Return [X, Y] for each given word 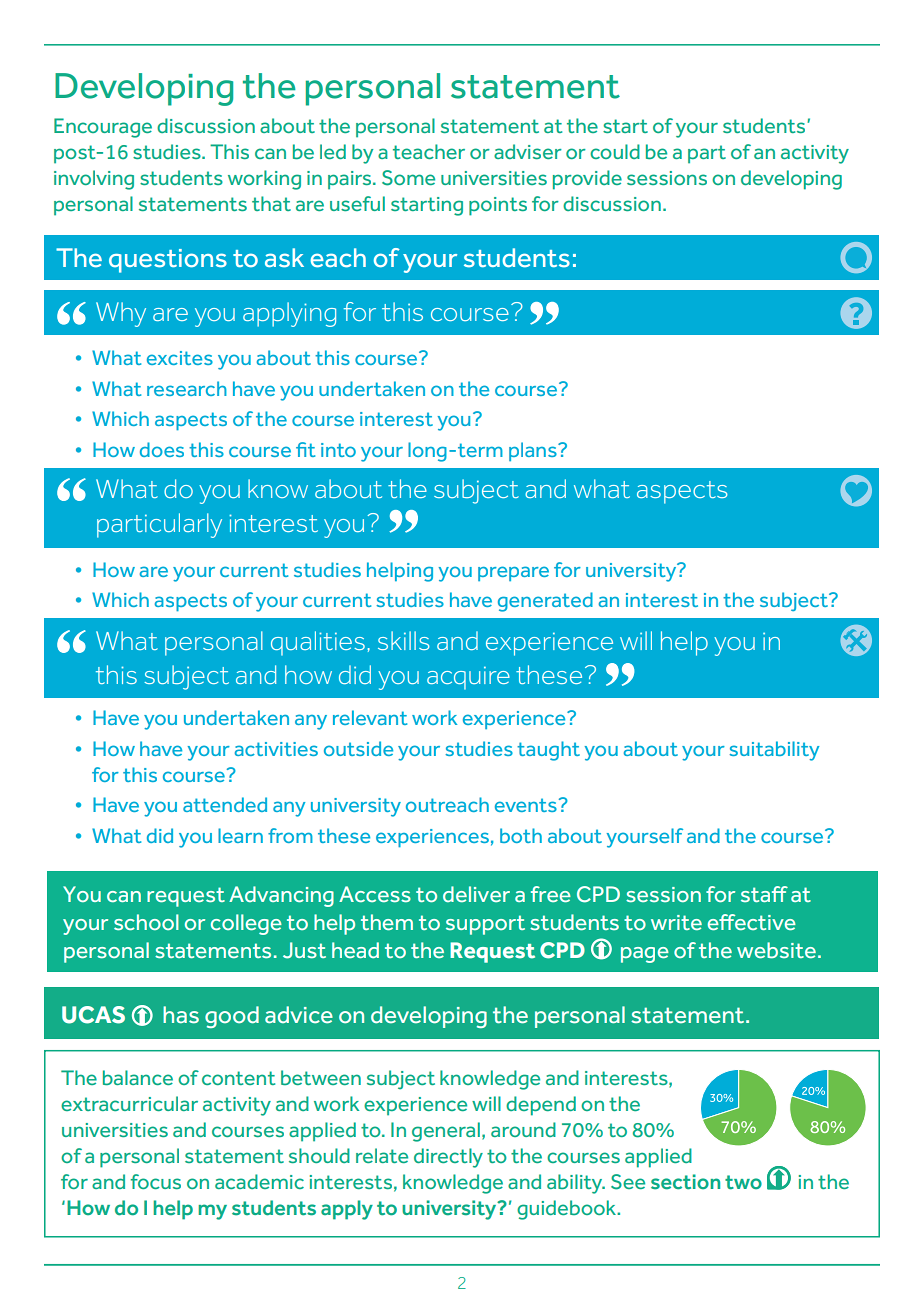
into [338, 450]
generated [545, 602]
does [162, 449]
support [485, 925]
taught [548, 751]
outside [358, 748]
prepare [513, 573]
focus [155, 1181]
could [615, 151]
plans [534, 451]
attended [225, 804]
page [645, 955]
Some [408, 178]
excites [180, 358]
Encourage [103, 128]
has [181, 1015]
